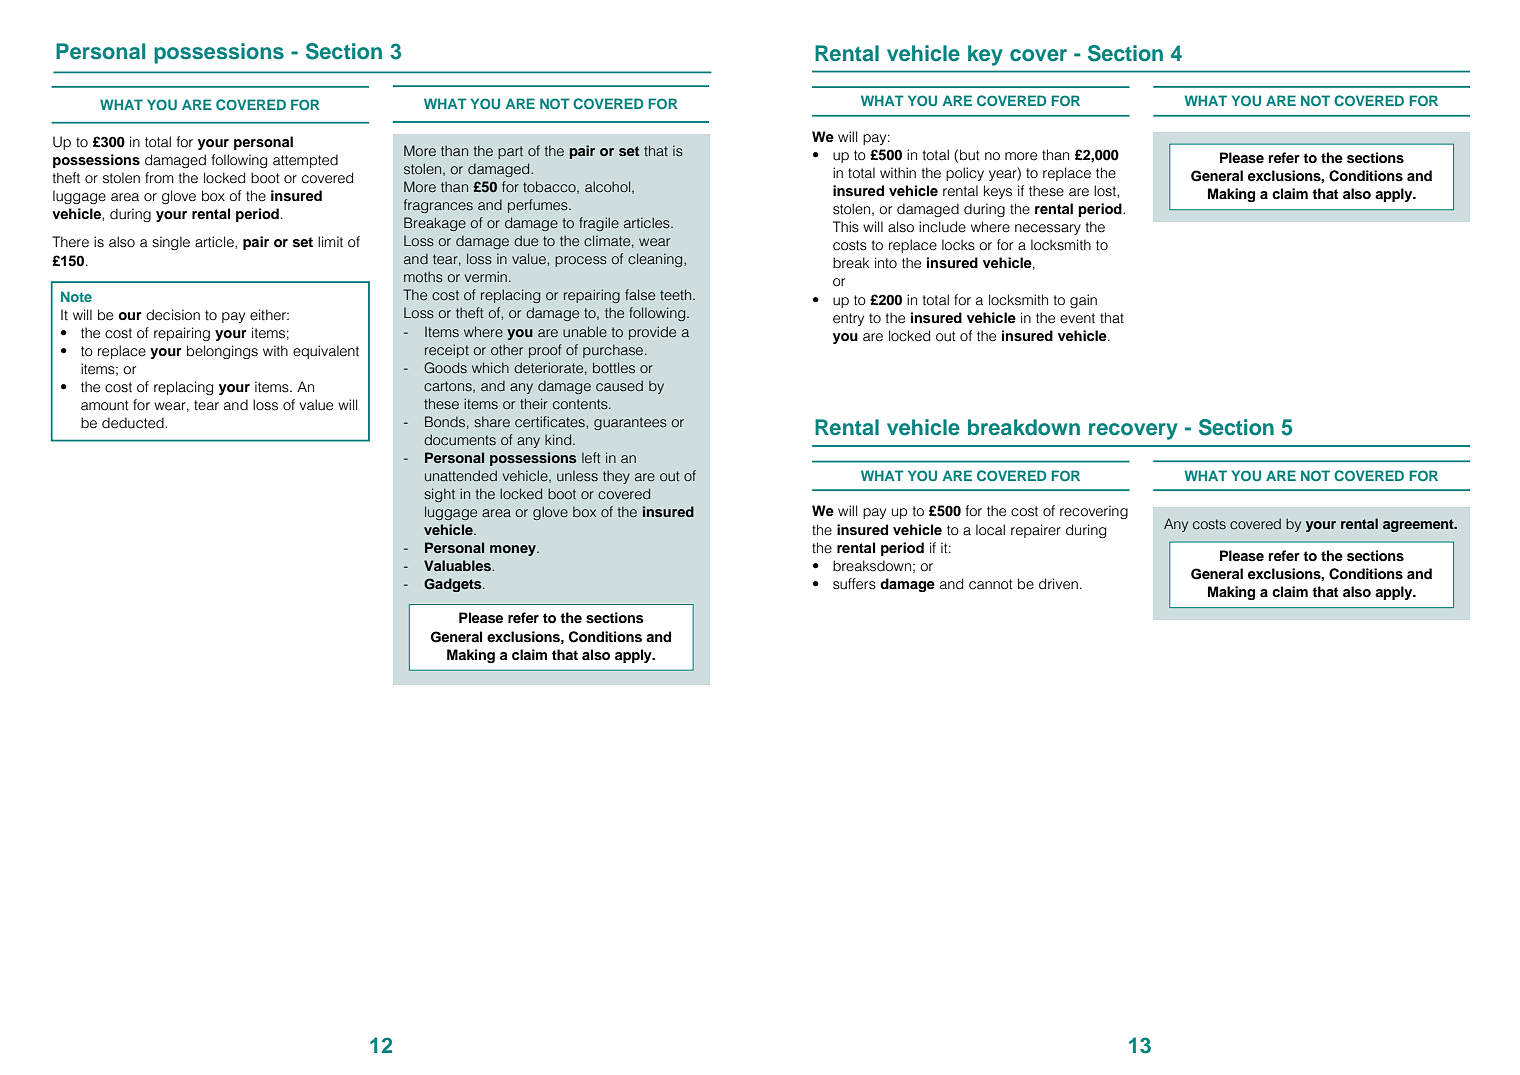  What do you see at coordinates (458, 565) in the screenshot?
I see `Valuables` at bounding box center [458, 565].
